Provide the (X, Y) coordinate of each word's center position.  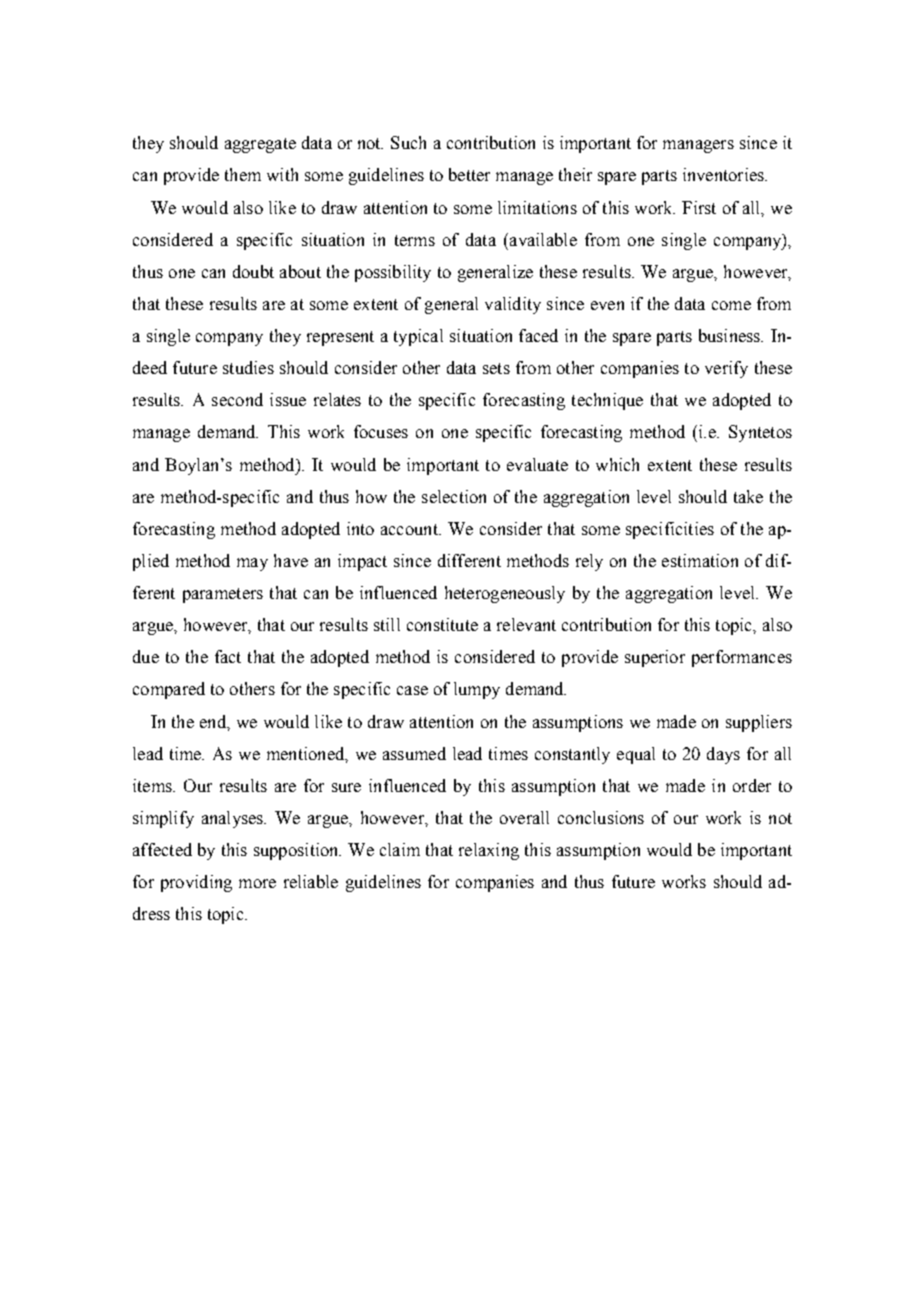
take (748, 496)
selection (454, 496)
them (243, 174)
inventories (724, 174)
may (252, 564)
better (469, 174)
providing (196, 883)
